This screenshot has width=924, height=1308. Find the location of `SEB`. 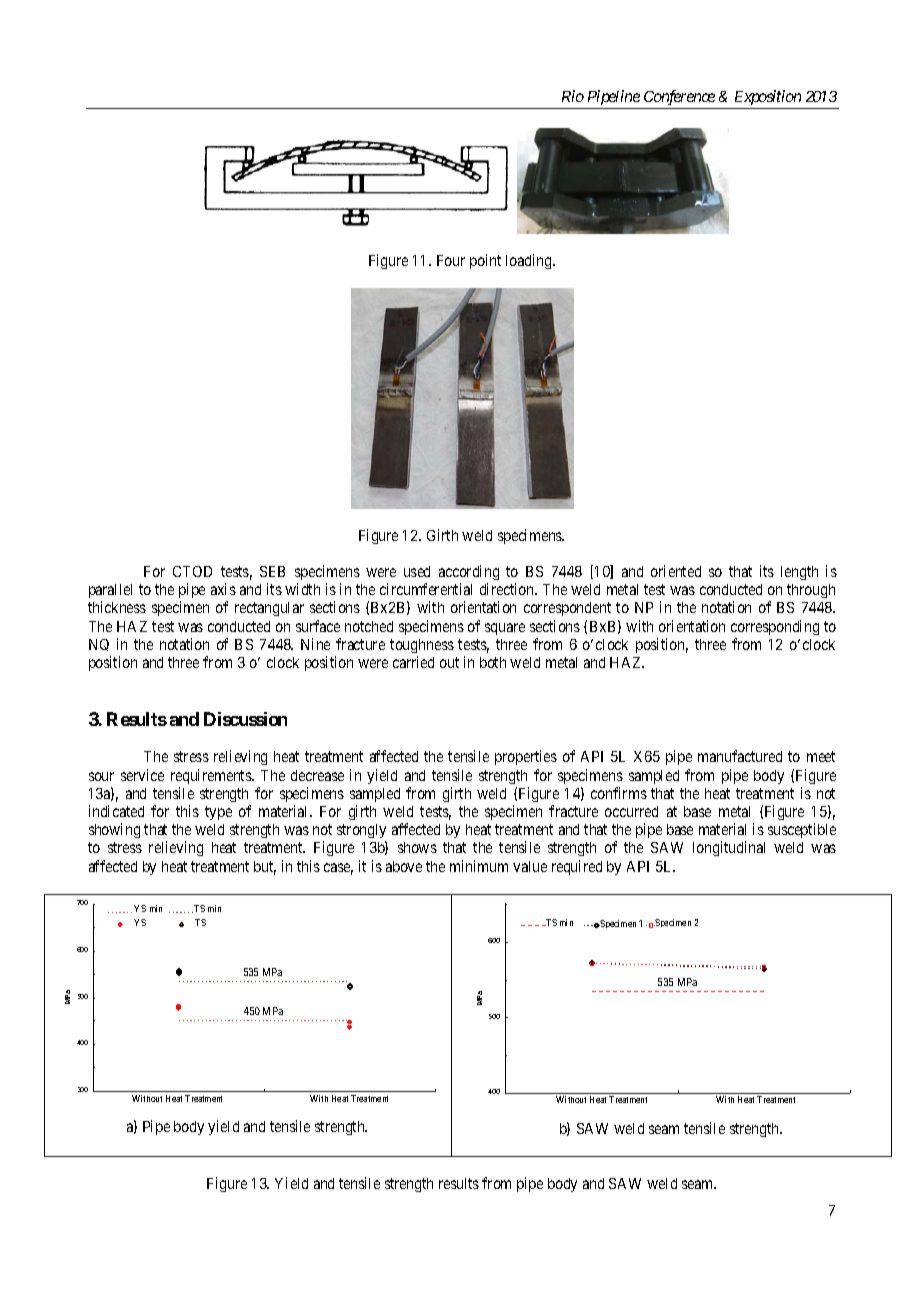

SEB is located at coordinates (272, 571).
